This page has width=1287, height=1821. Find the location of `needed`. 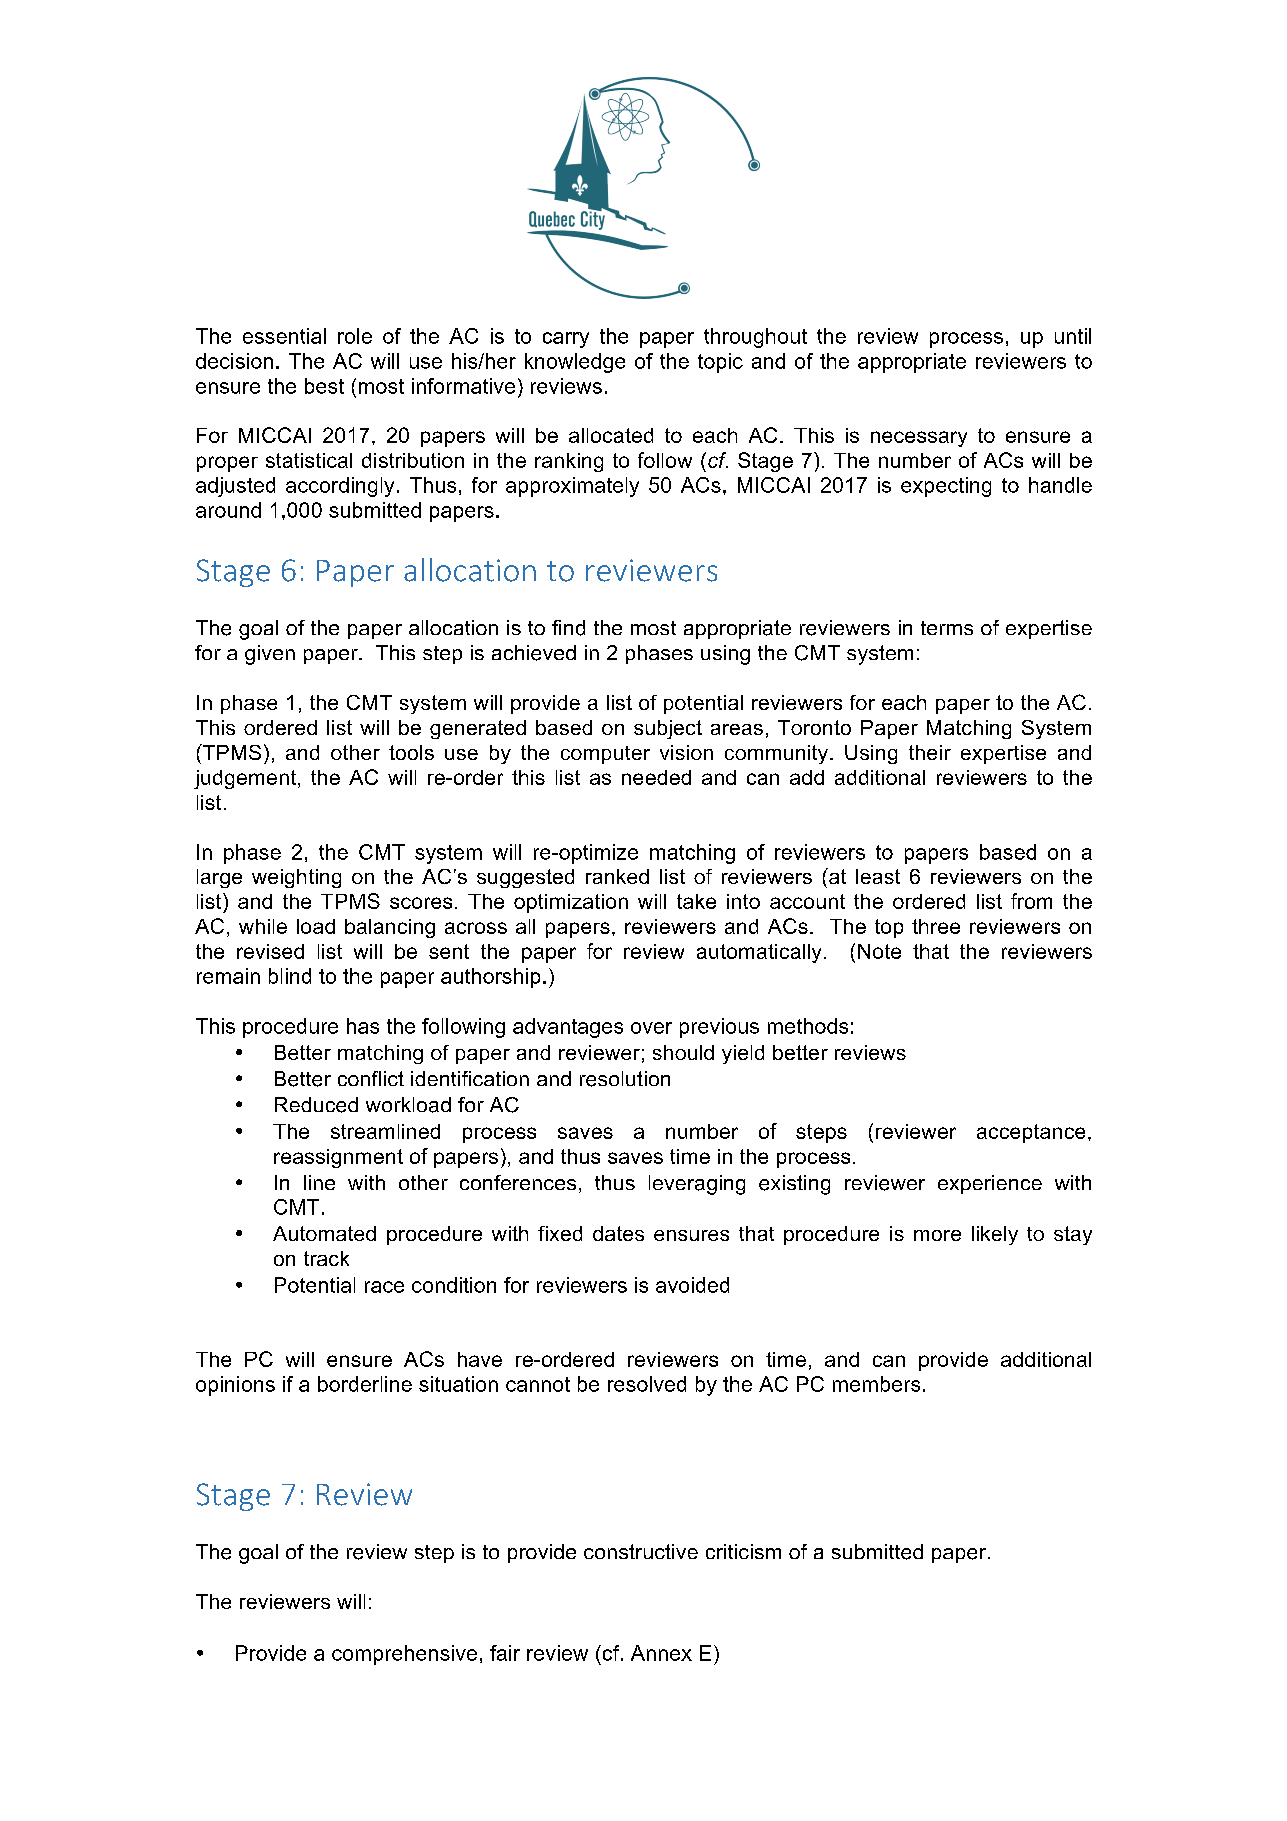

needed is located at coordinates (656, 777).
